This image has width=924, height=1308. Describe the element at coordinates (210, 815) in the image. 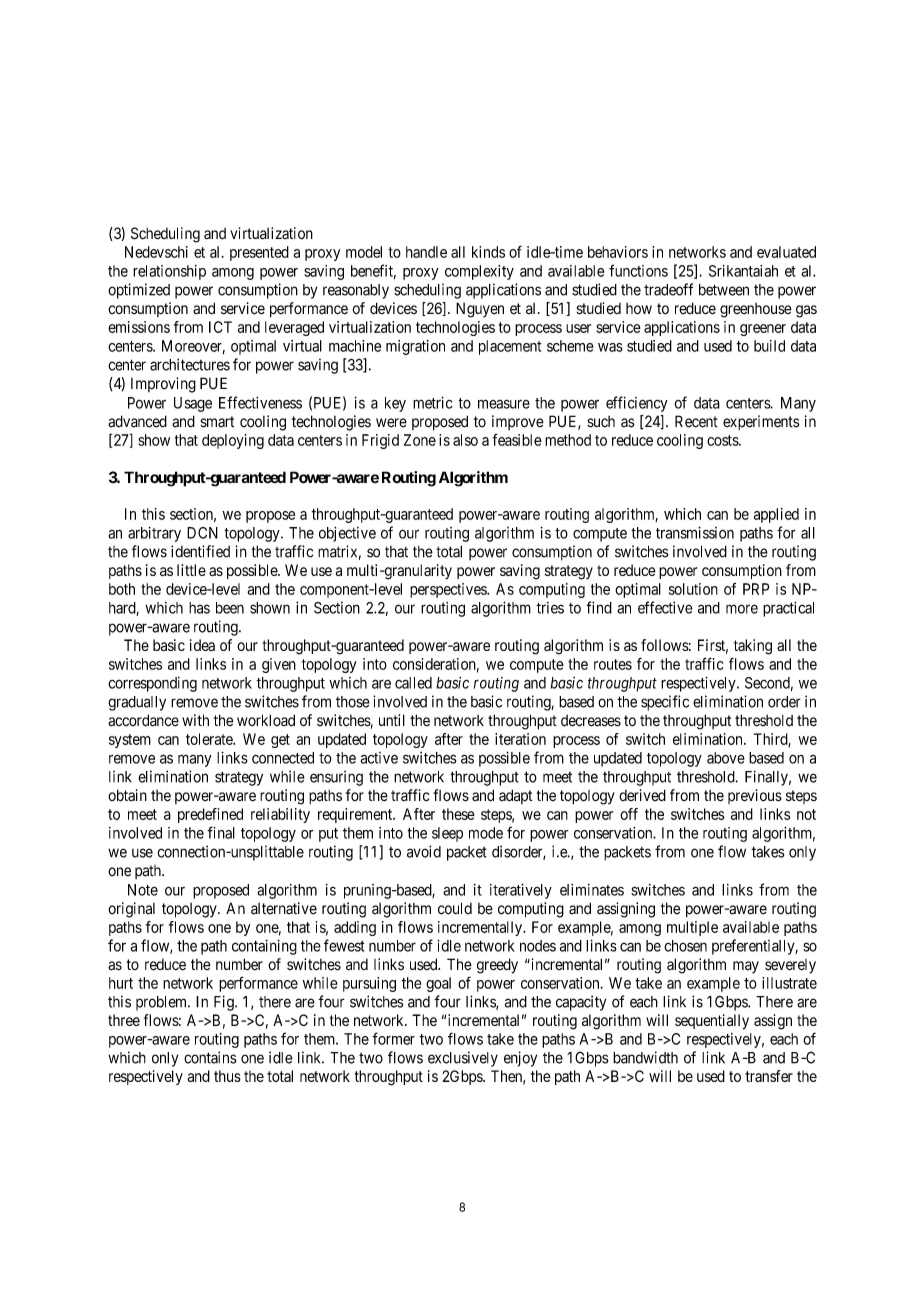

I see `predefined` at that location.
